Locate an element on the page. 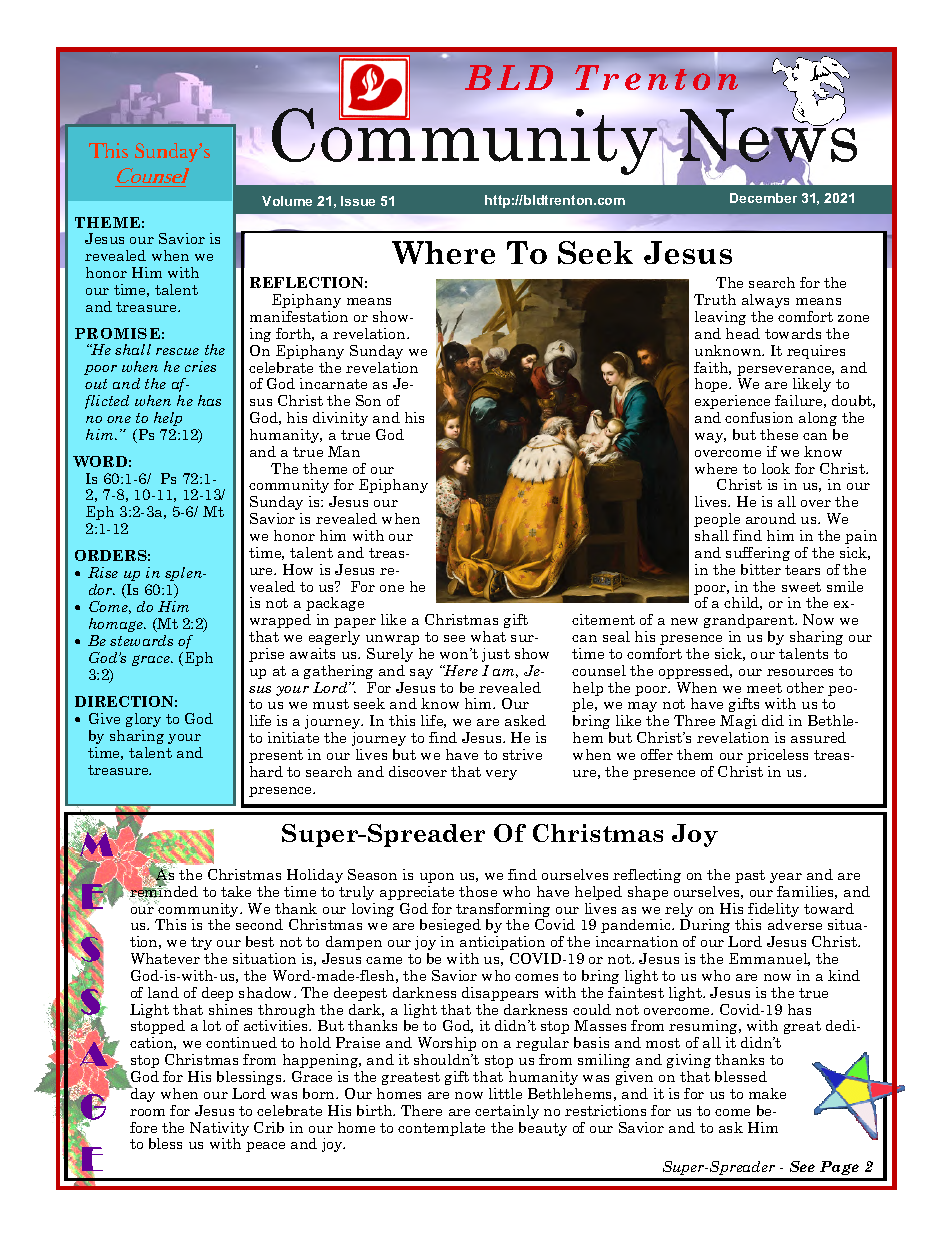 The image size is (952, 1233). Volume is located at coordinates (287, 201).
